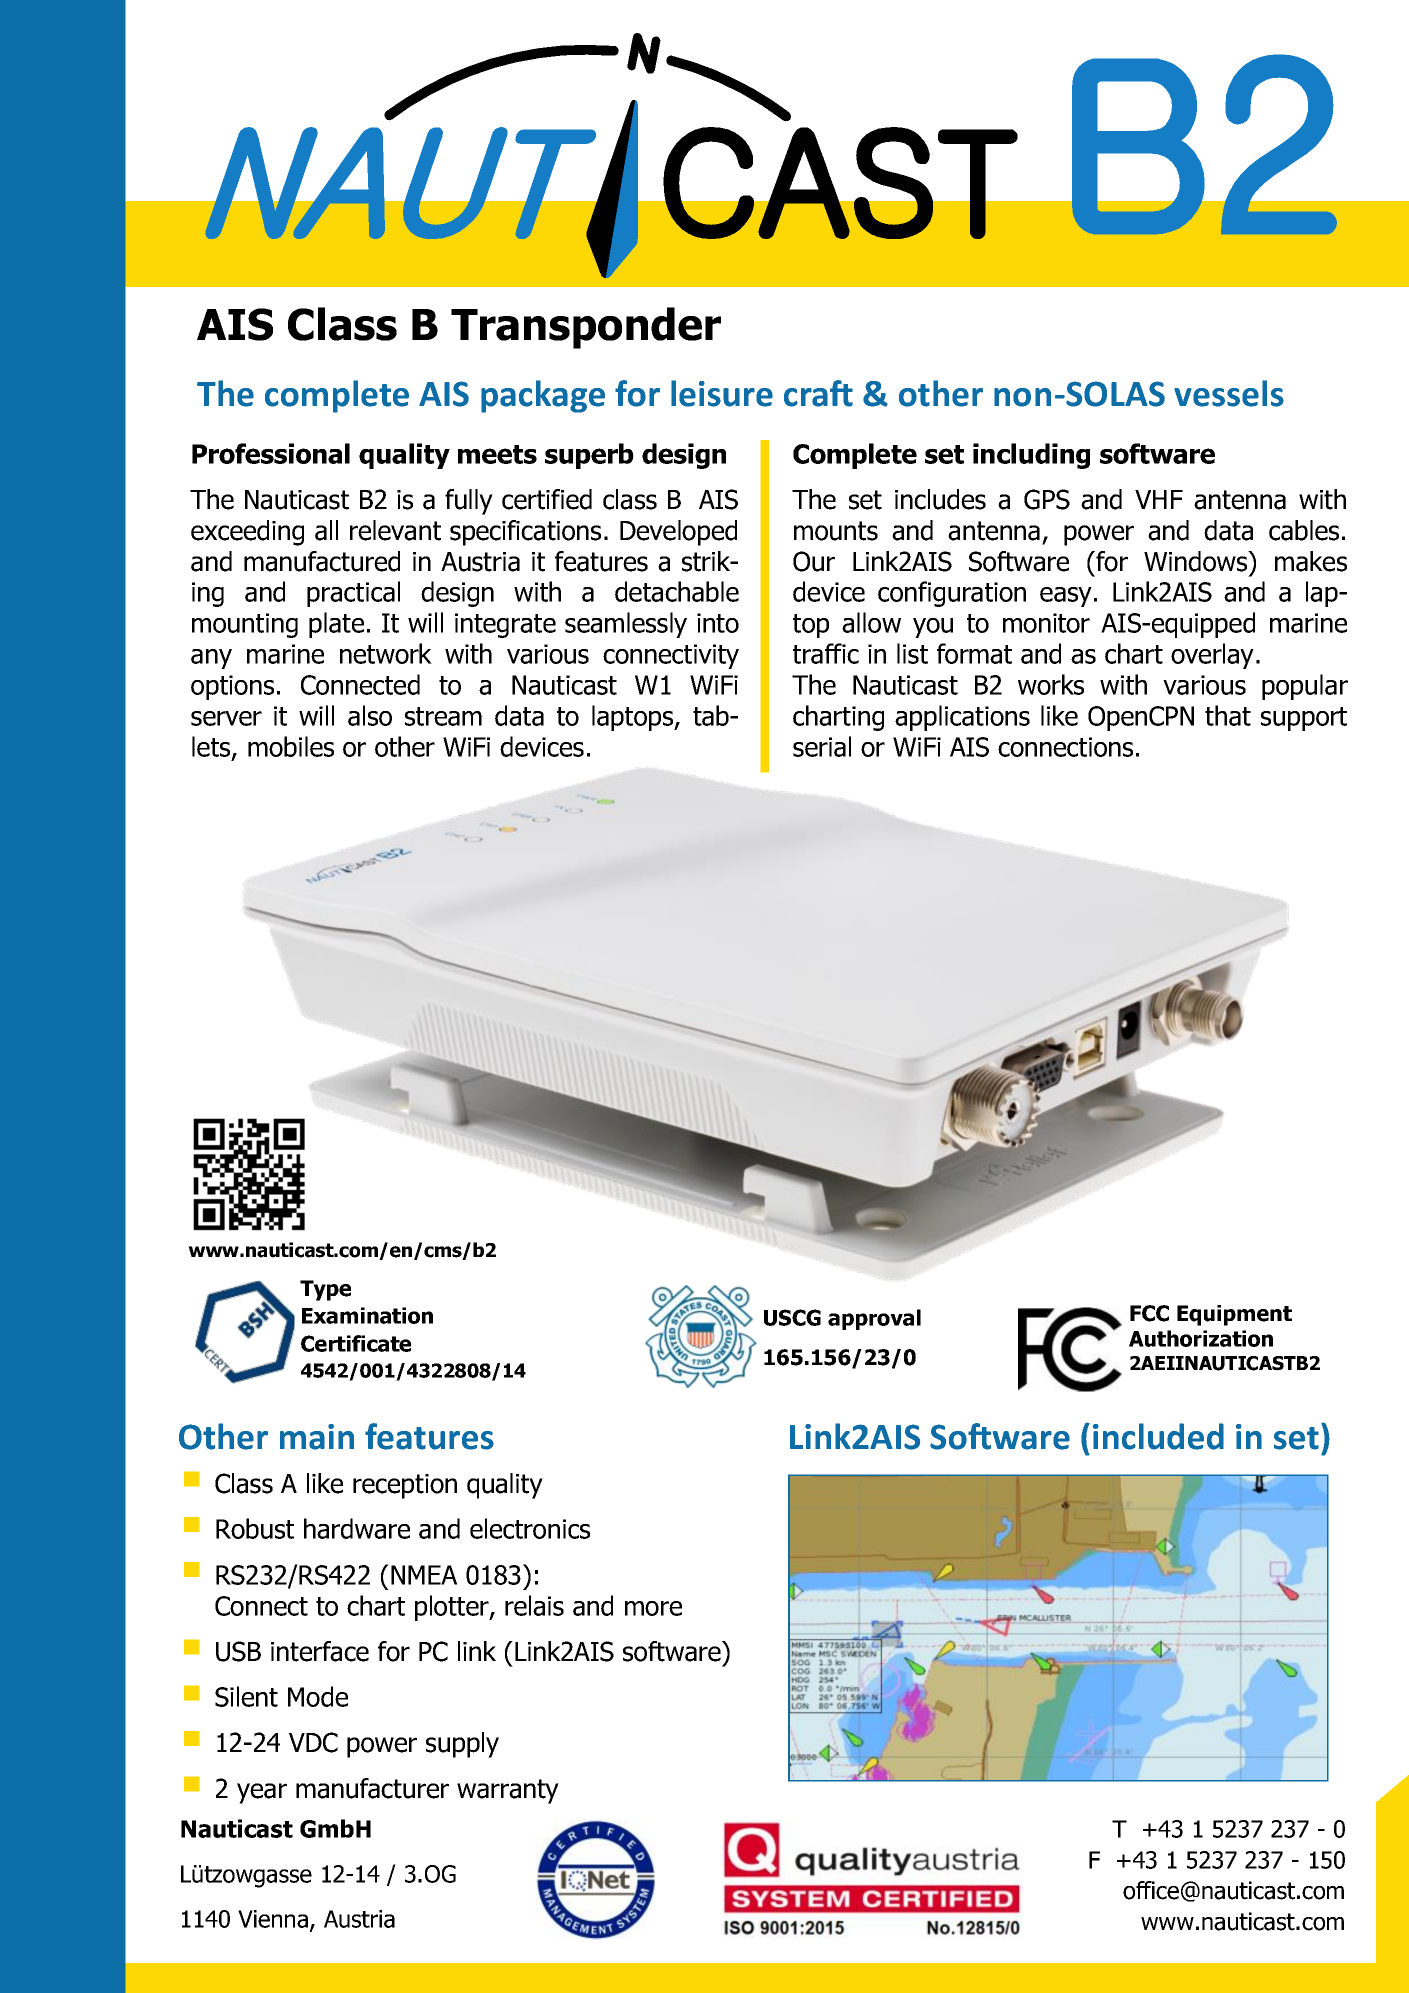 The width and height of the page is (1409, 1993). Describe the element at coordinates (273, 1919) in the page. I see `Vienna` at that location.
